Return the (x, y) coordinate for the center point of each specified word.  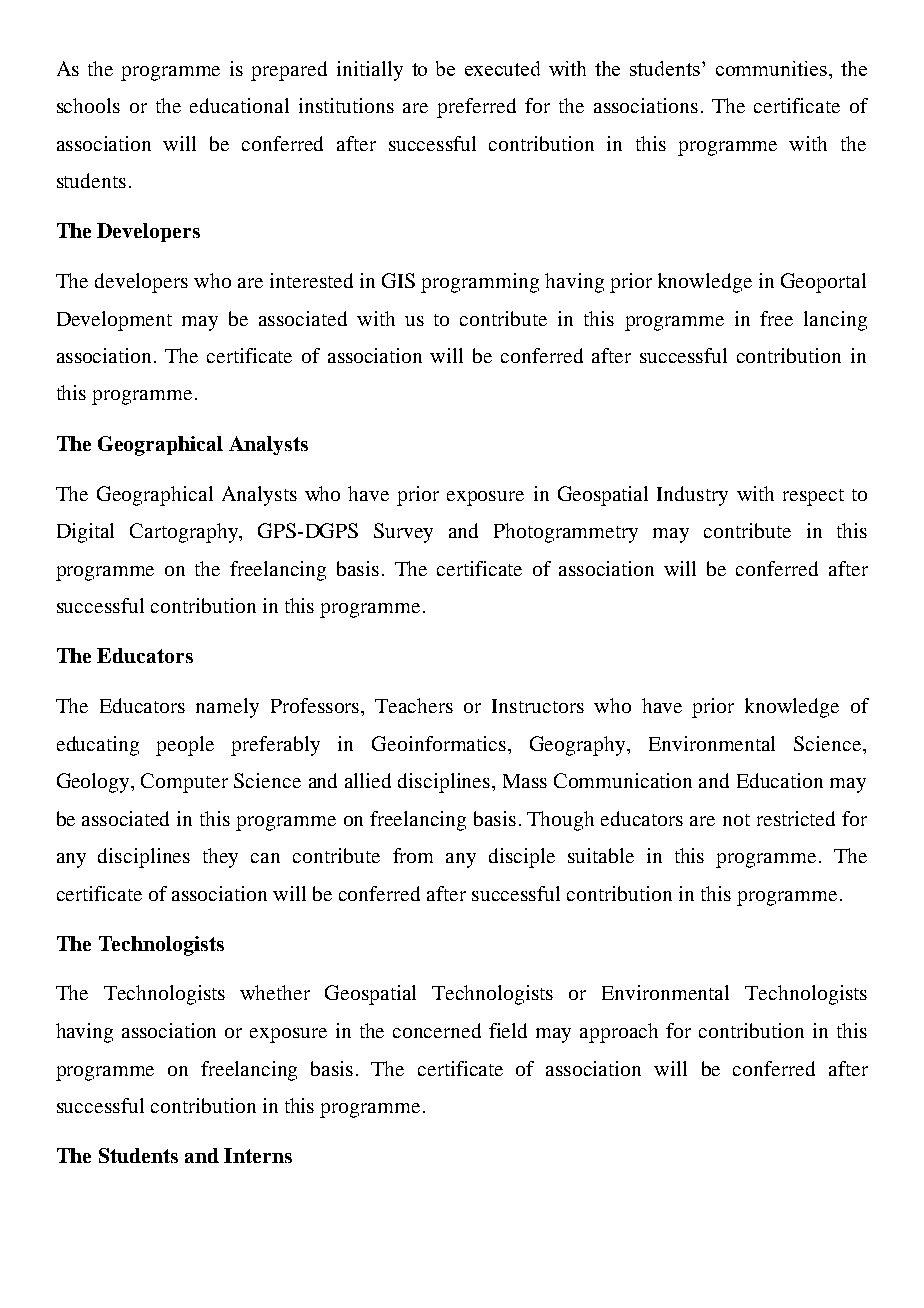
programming (480, 283)
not (736, 820)
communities (773, 68)
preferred (476, 108)
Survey (403, 533)
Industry (692, 496)
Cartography (185, 533)
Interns (258, 1155)
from (413, 855)
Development (114, 321)
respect (813, 497)
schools (88, 105)
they (220, 858)
